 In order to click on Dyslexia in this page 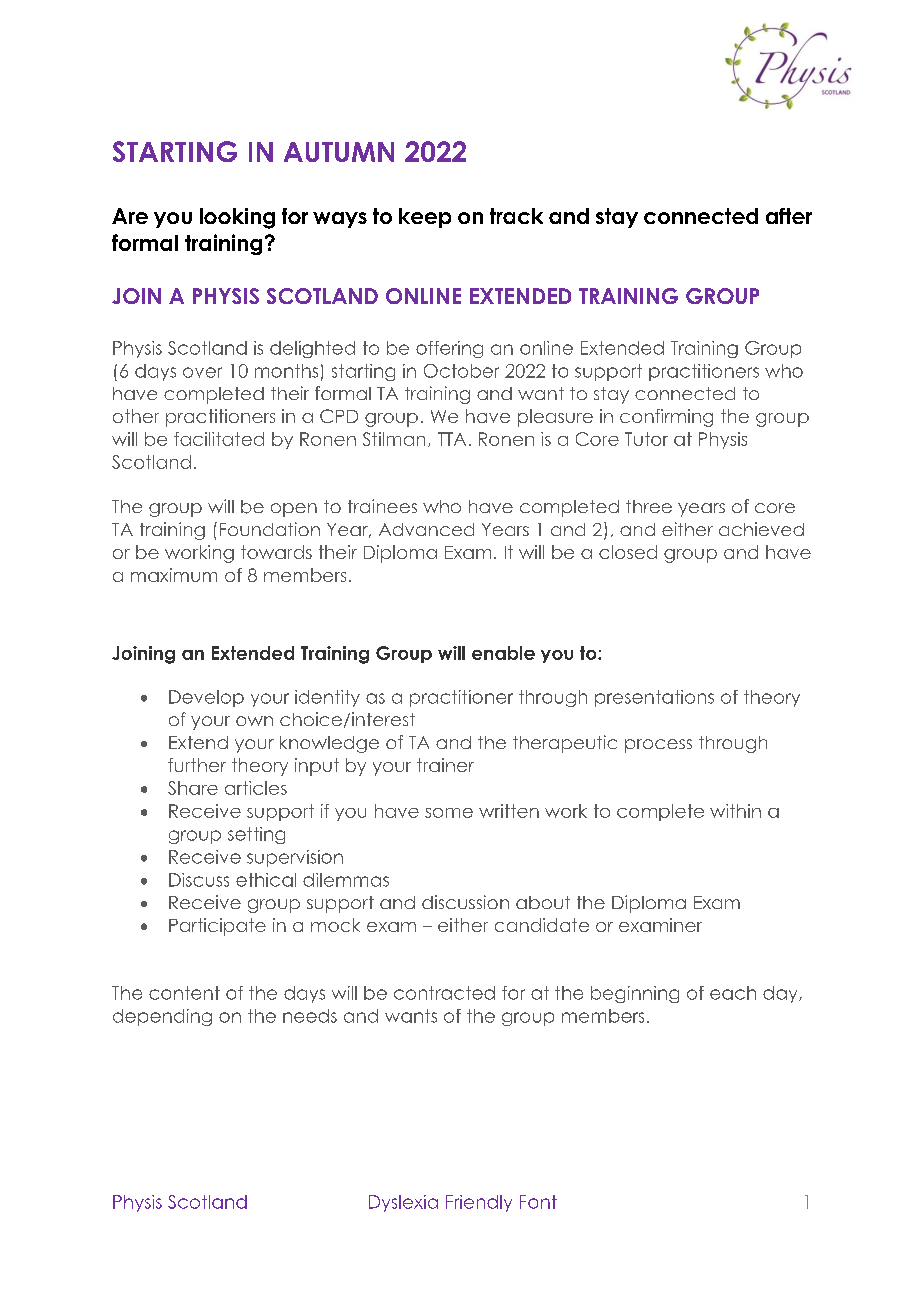, I will do `click(403, 1203)`.
